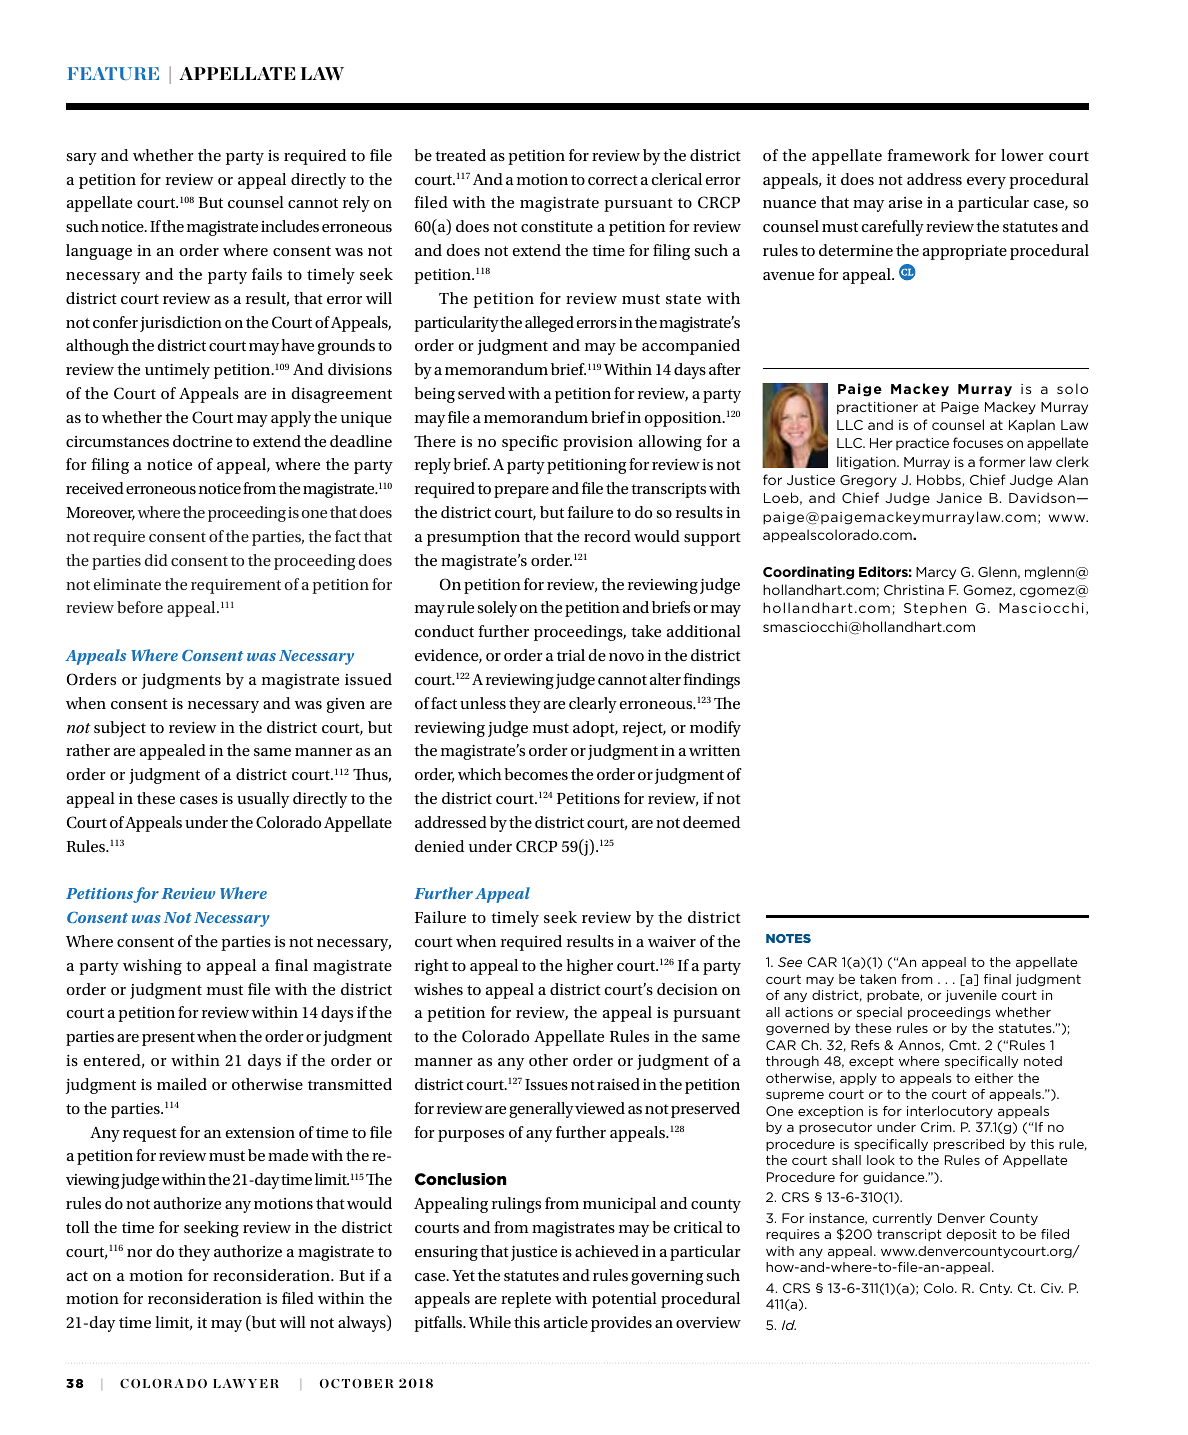 The height and width of the document is (1435, 1188). What do you see at coordinates (593, 705) in the document?
I see `clearly` at bounding box center [593, 705].
